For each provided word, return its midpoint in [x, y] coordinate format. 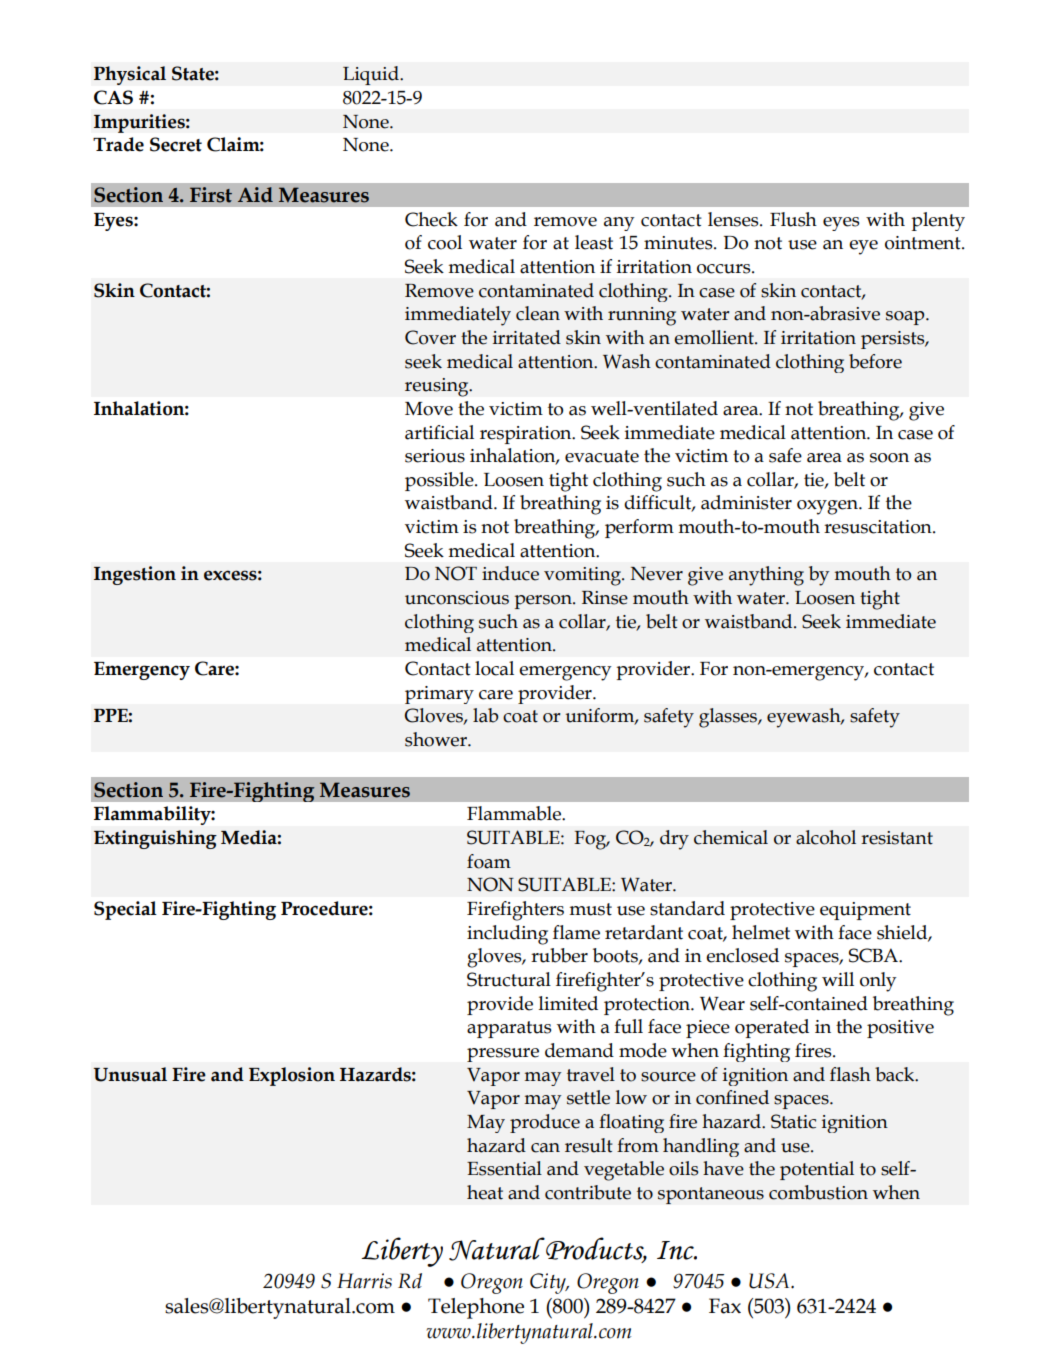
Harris [364, 1281]
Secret [176, 144]
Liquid [372, 75]
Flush [793, 219]
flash [850, 1074]
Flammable [515, 813]
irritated [527, 337]
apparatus [509, 1029]
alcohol [826, 837]
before [875, 361]
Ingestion [135, 575]
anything [766, 576]
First [211, 195]
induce [510, 573]
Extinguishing [155, 839]
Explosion [292, 1076]
